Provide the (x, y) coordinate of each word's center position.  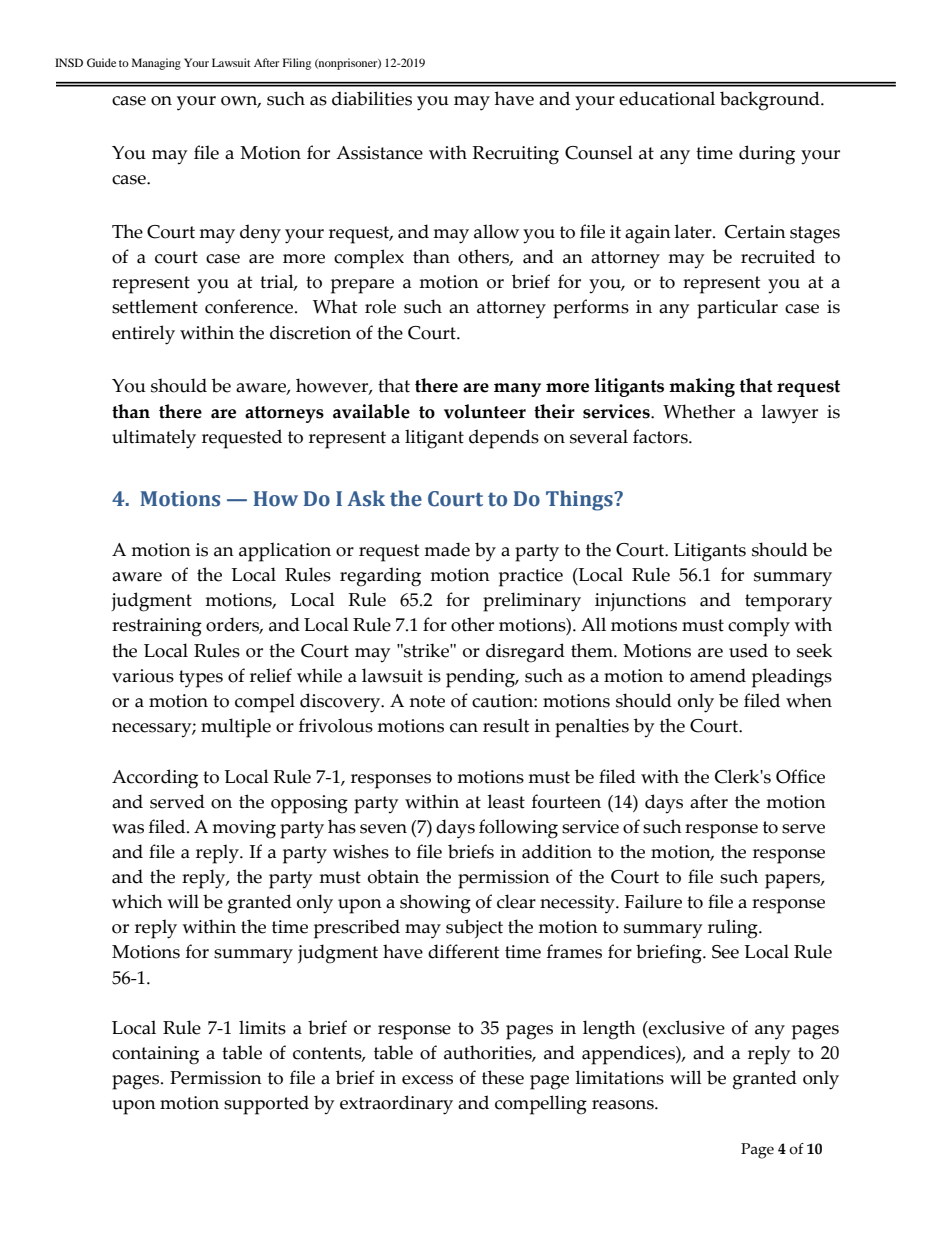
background (771, 101)
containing (155, 1055)
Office (800, 776)
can (464, 728)
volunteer (485, 411)
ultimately (154, 439)
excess (427, 1080)
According (155, 779)
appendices (629, 1055)
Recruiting (515, 155)
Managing (156, 64)
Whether (699, 411)
